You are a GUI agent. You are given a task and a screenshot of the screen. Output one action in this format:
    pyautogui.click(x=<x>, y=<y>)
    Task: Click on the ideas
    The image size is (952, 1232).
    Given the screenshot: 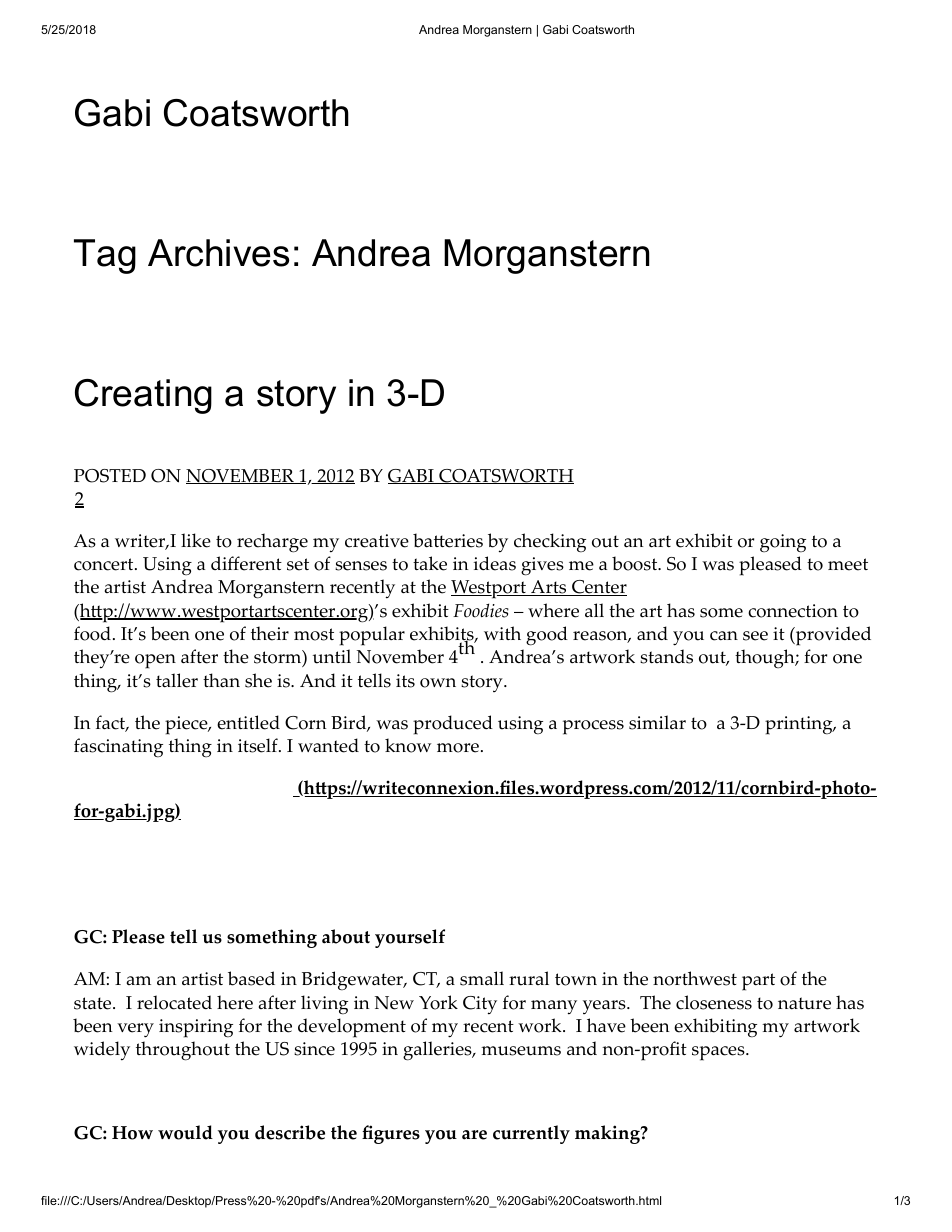 What is the action you would take?
    pyautogui.click(x=495, y=563)
